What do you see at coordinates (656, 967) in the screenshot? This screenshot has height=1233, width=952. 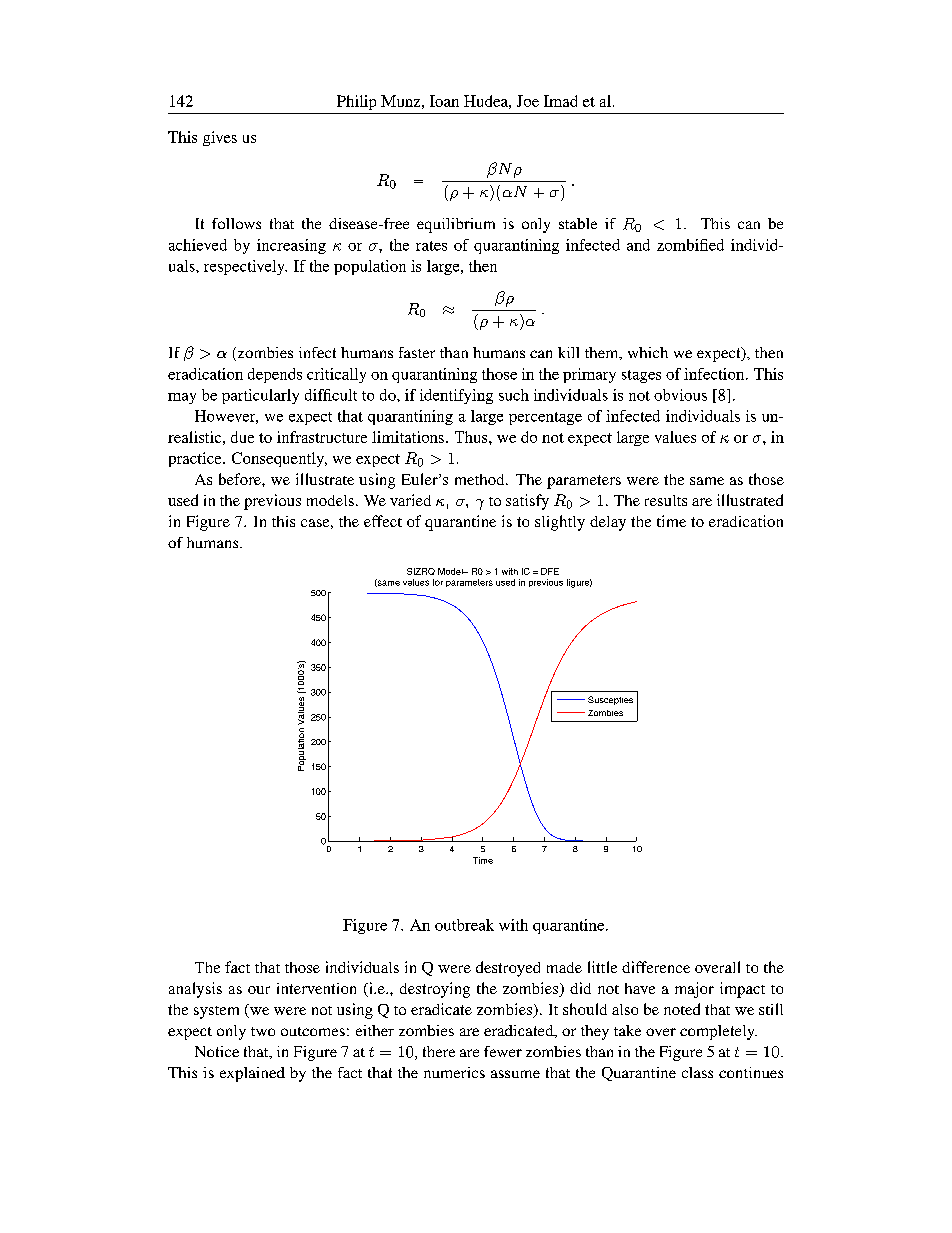 I see `difference` at bounding box center [656, 967].
